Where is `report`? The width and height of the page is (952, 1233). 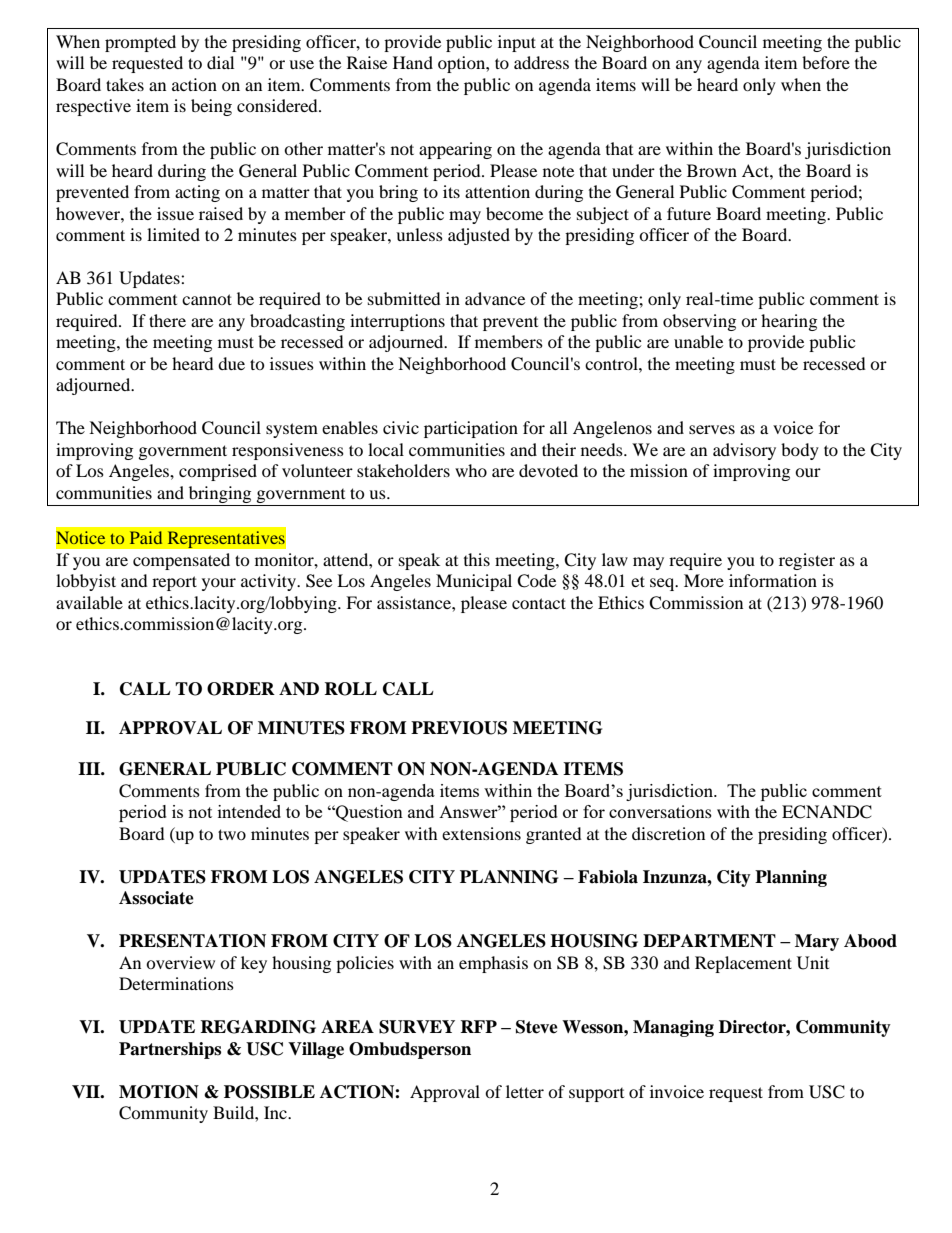 report is located at coordinates (174, 583).
